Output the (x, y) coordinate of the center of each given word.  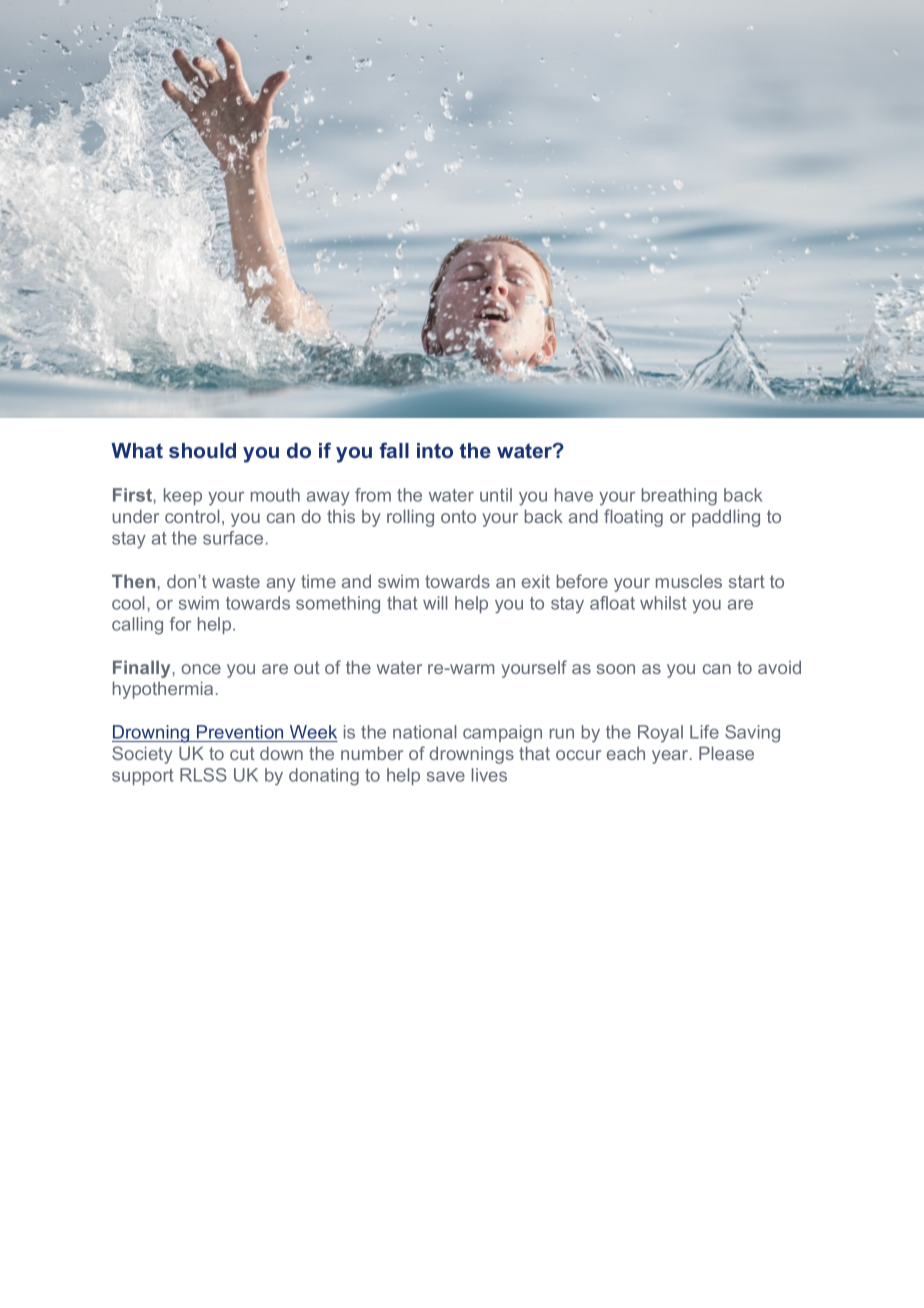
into (435, 450)
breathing (679, 497)
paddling (726, 518)
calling (137, 626)
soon (616, 669)
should (202, 450)
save (446, 776)
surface (233, 538)
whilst (663, 603)
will (435, 603)
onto (458, 516)
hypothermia (163, 690)
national (425, 732)
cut (242, 753)
